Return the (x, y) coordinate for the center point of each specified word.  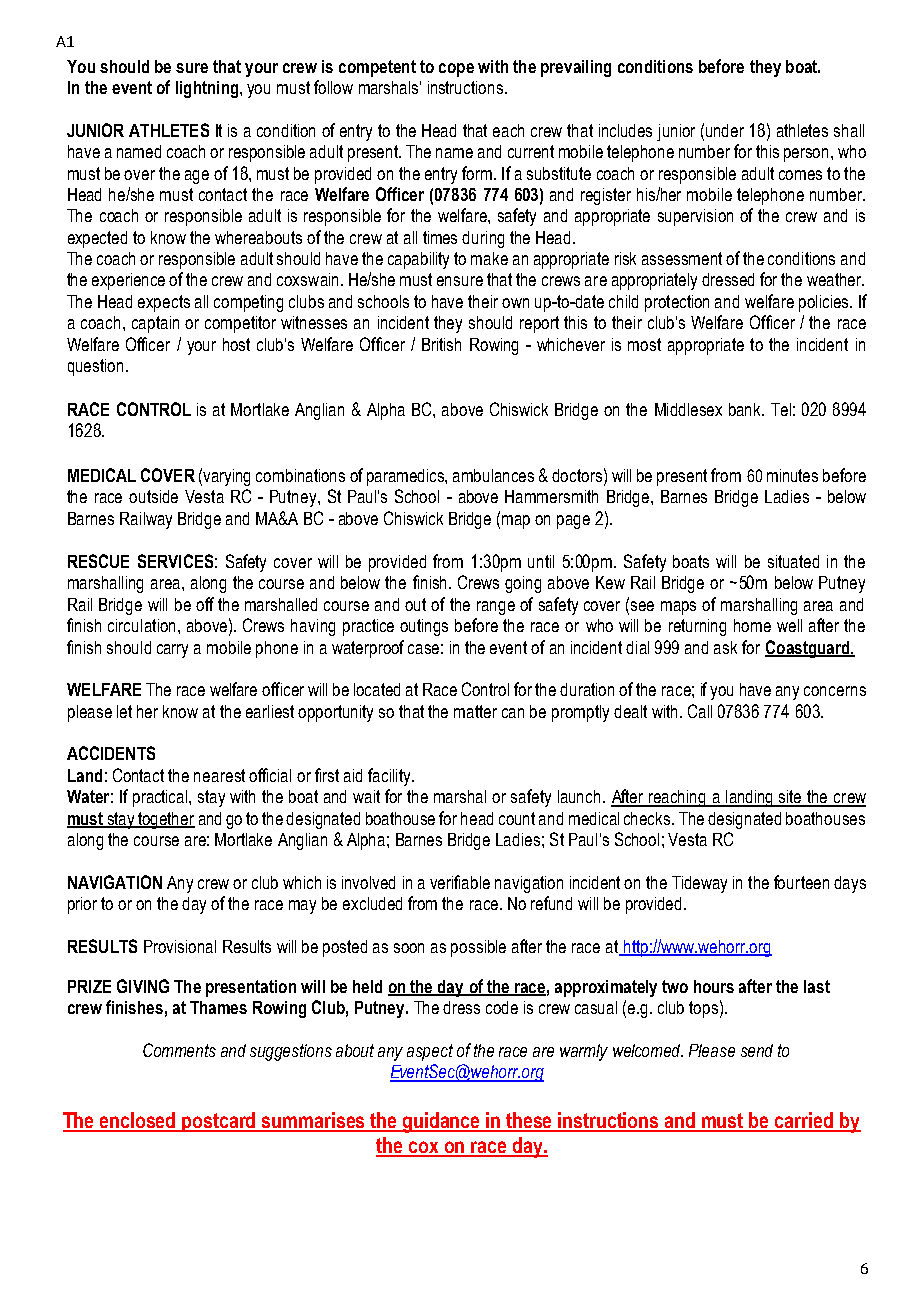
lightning (208, 89)
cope (456, 70)
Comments (179, 1050)
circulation (141, 625)
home (752, 625)
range (496, 608)
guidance (442, 1122)
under (725, 130)
